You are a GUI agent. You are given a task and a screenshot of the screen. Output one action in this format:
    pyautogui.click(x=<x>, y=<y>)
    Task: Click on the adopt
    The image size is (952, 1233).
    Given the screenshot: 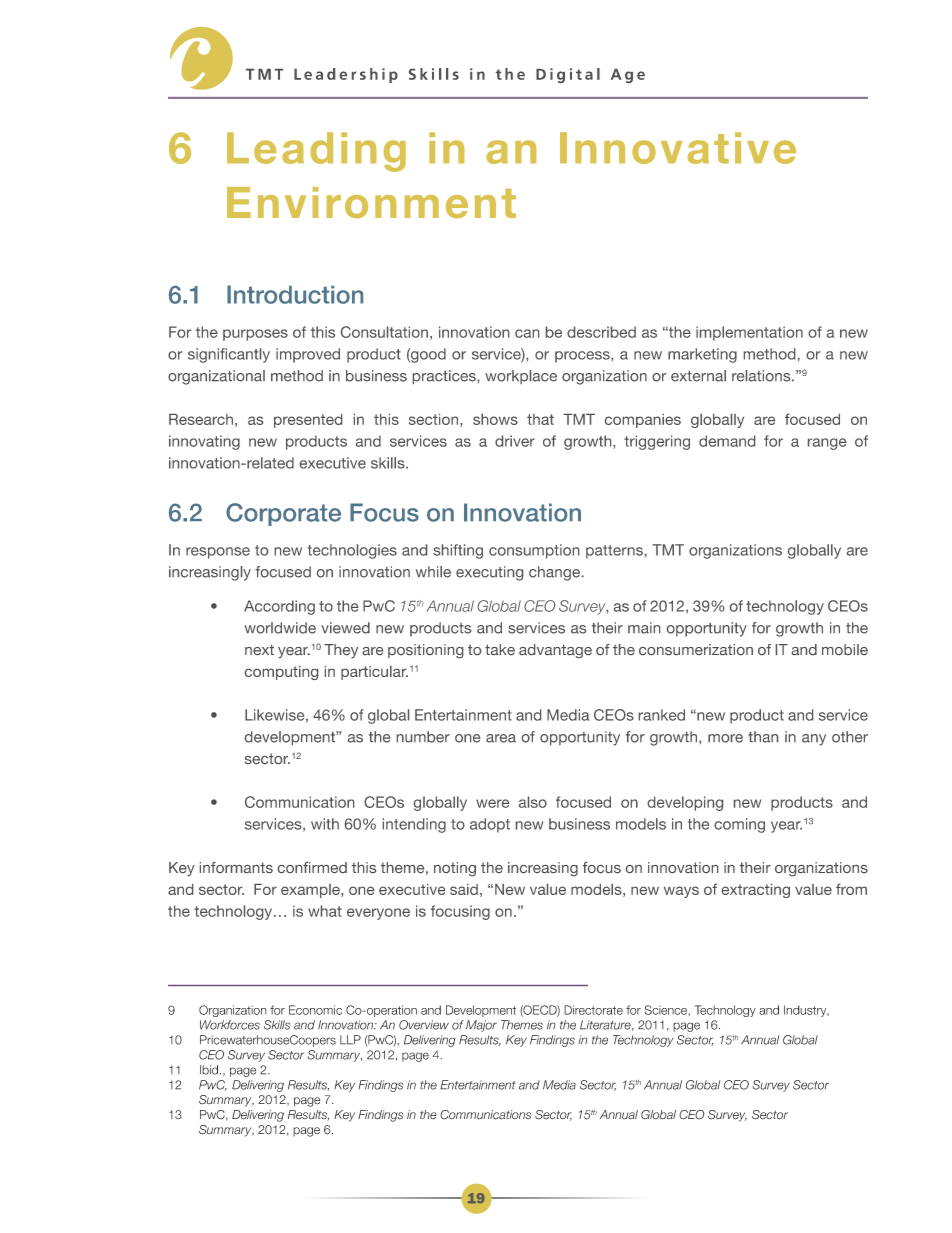 What is the action you would take?
    pyautogui.click(x=490, y=825)
